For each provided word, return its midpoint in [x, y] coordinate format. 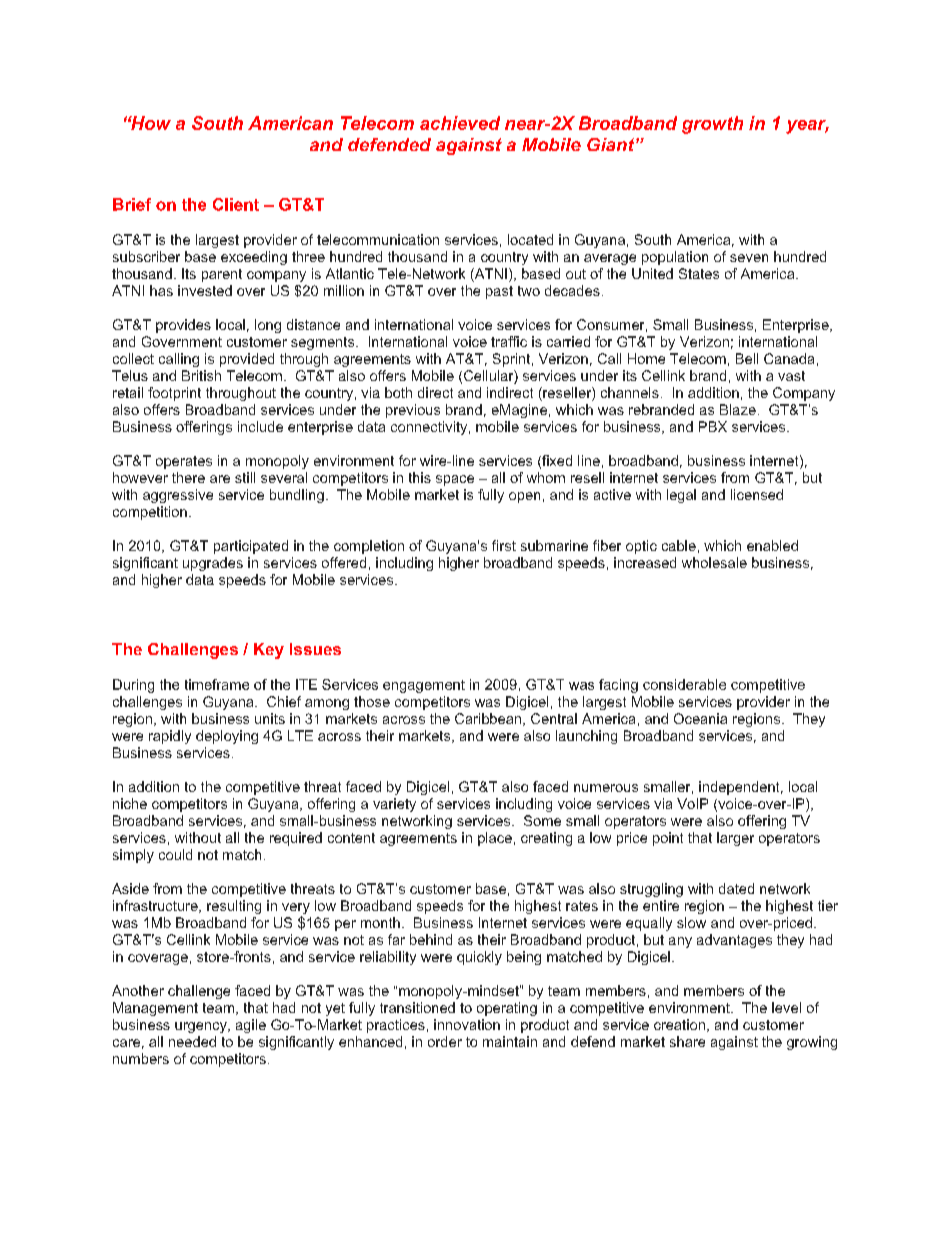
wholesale [714, 562]
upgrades [213, 564]
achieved [460, 123]
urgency [202, 1027]
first [504, 545]
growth [712, 125]
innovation [467, 1024]
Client [236, 204]
